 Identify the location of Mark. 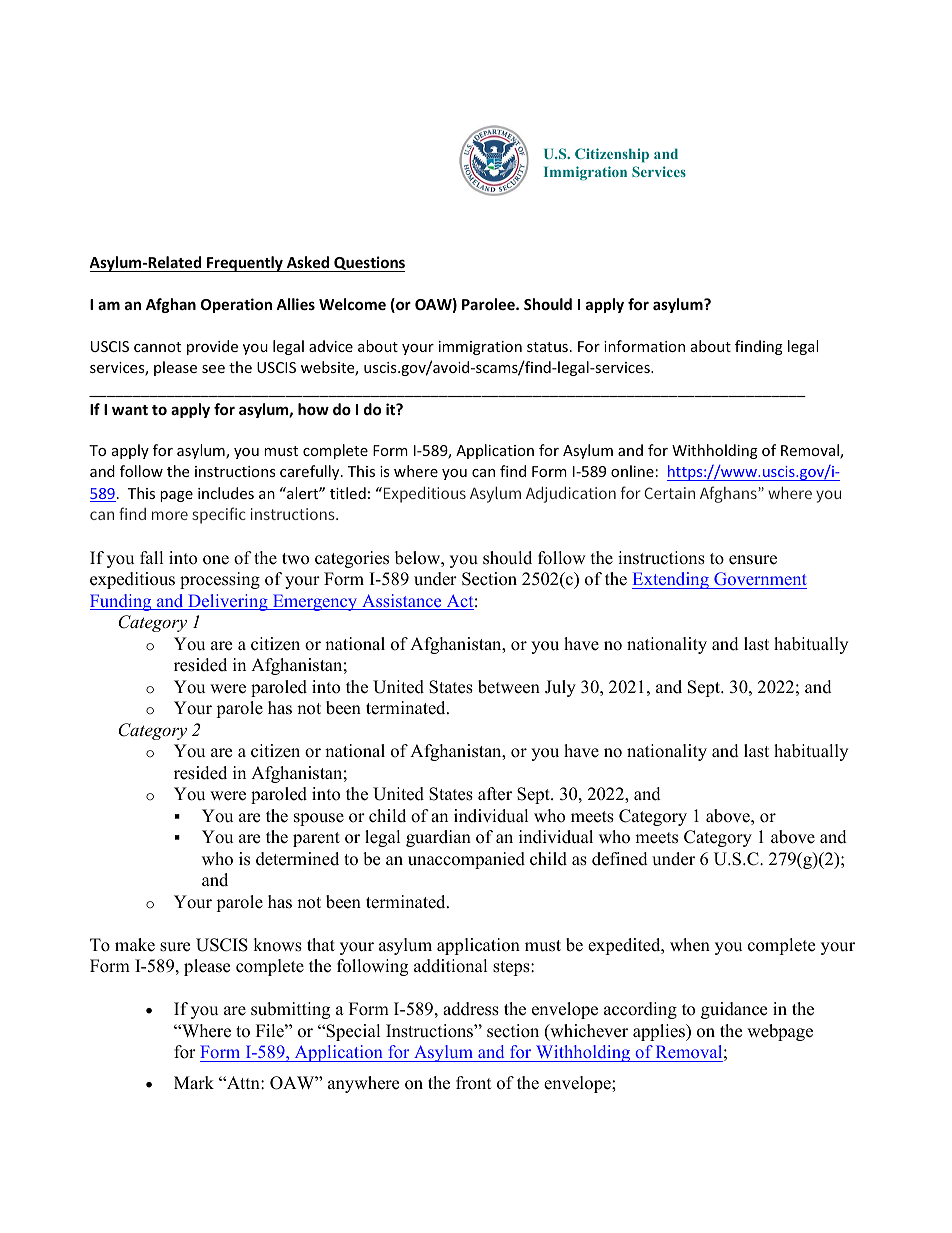
(194, 1082).
